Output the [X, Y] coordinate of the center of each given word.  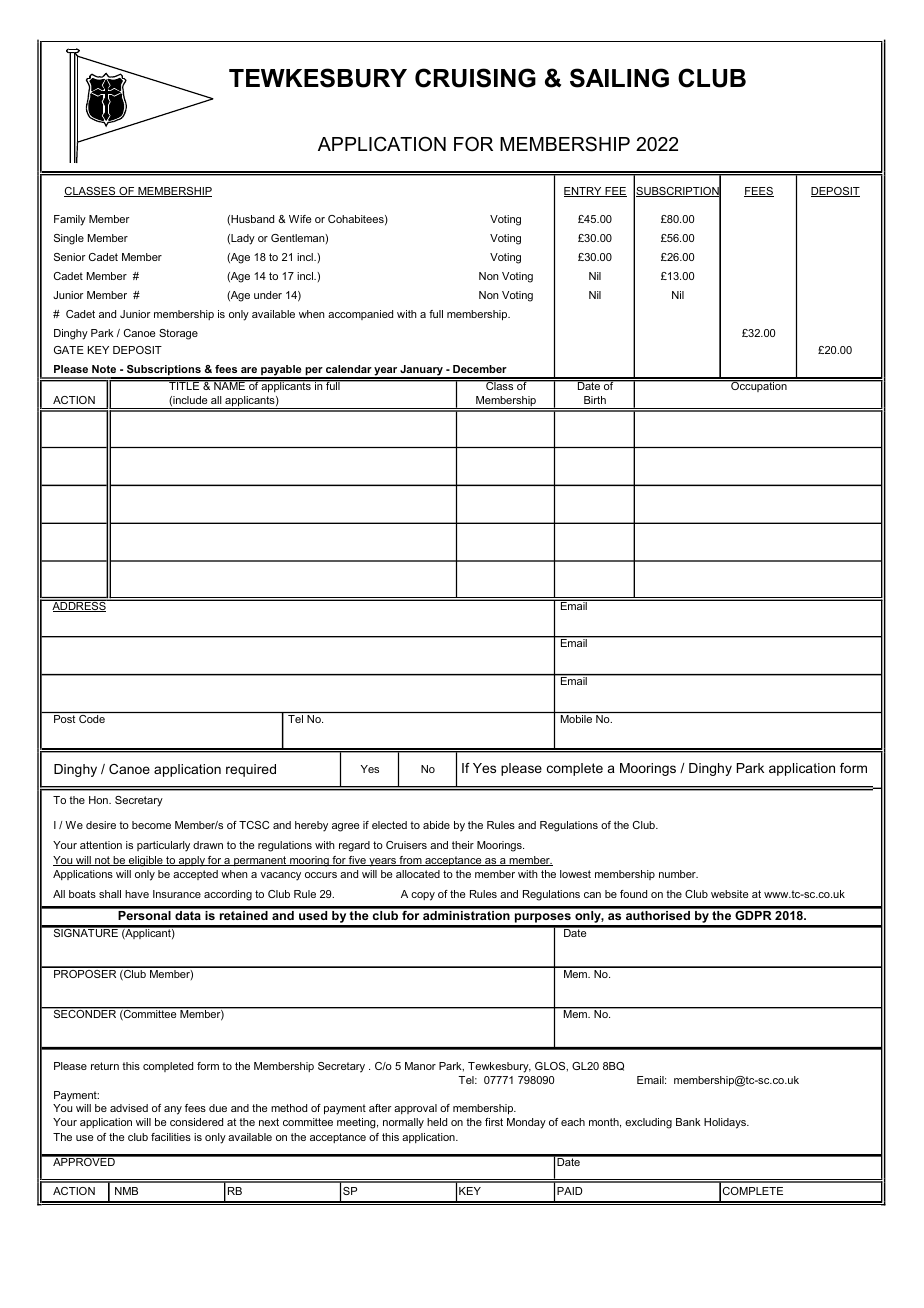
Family [70, 220]
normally [403, 1123]
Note [104, 369]
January [421, 371]
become [151, 825]
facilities [171, 1137]
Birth [595, 400]
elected [389, 825]
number [678, 874]
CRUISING [475, 78]
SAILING [619, 78]
